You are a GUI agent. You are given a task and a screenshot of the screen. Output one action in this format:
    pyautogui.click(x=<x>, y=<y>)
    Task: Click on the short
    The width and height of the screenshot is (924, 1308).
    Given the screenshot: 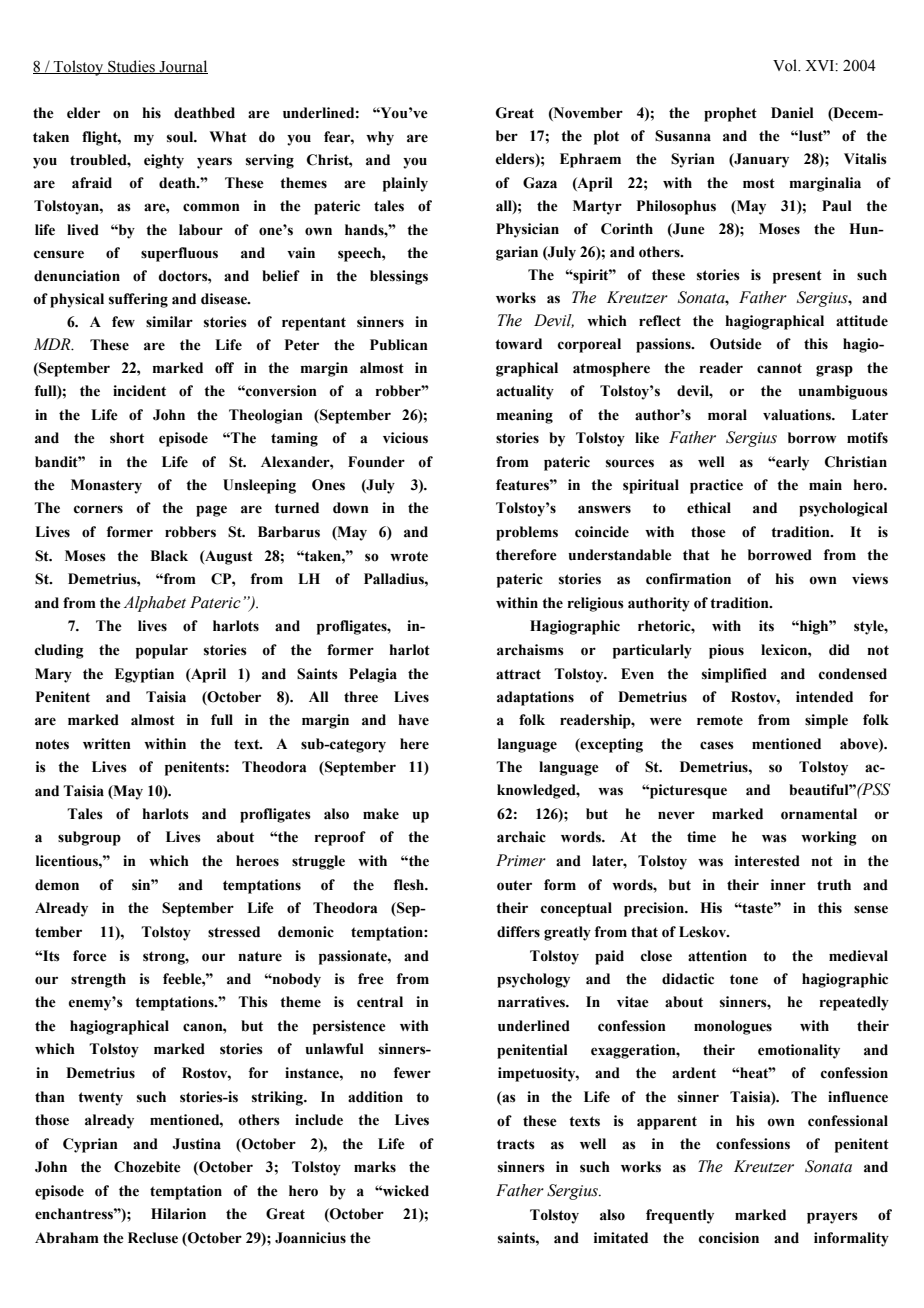 What is the action you would take?
    pyautogui.click(x=127, y=438)
